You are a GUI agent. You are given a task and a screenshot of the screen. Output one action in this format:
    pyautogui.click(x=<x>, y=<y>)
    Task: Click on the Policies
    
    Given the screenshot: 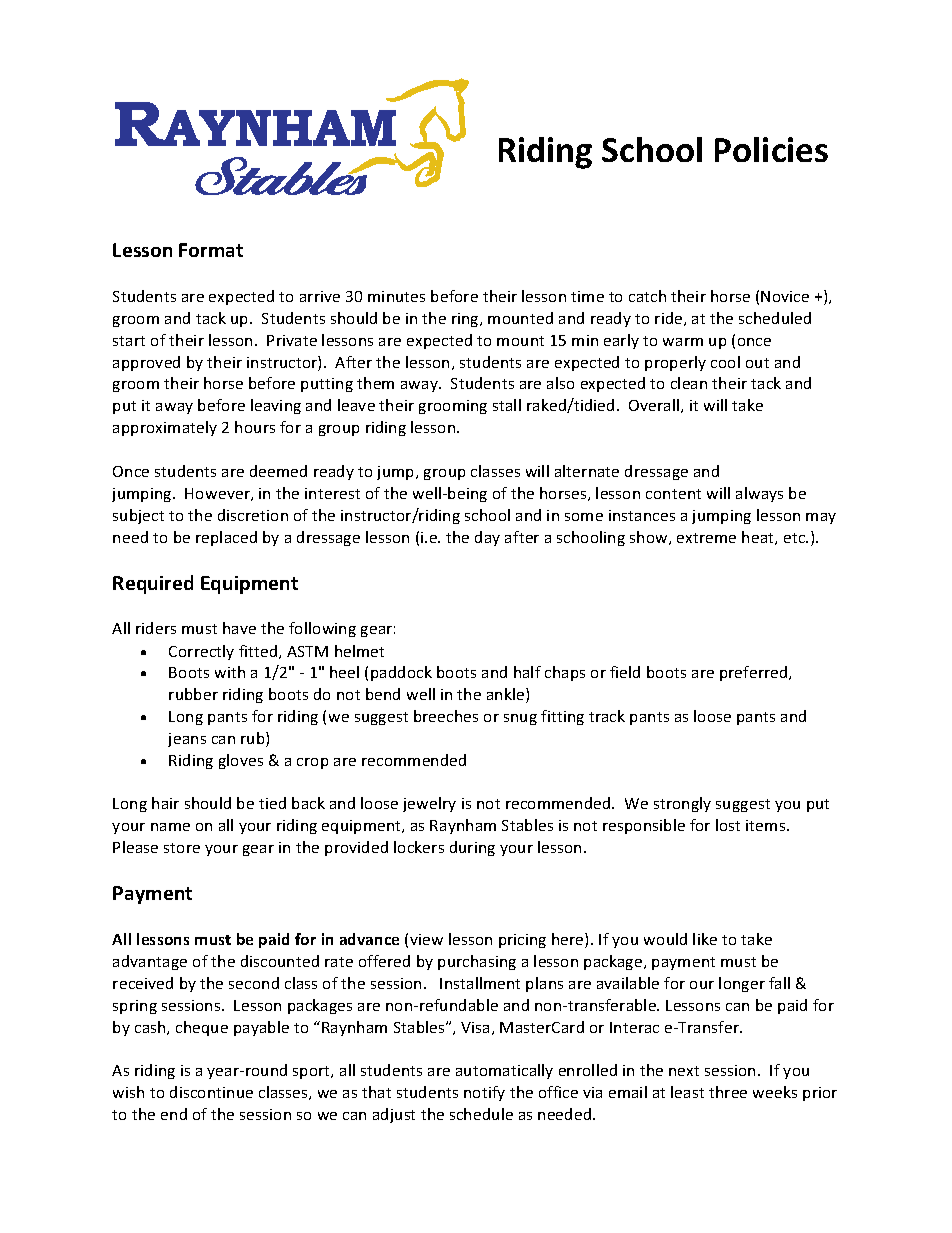 What is the action you would take?
    pyautogui.click(x=771, y=149)
